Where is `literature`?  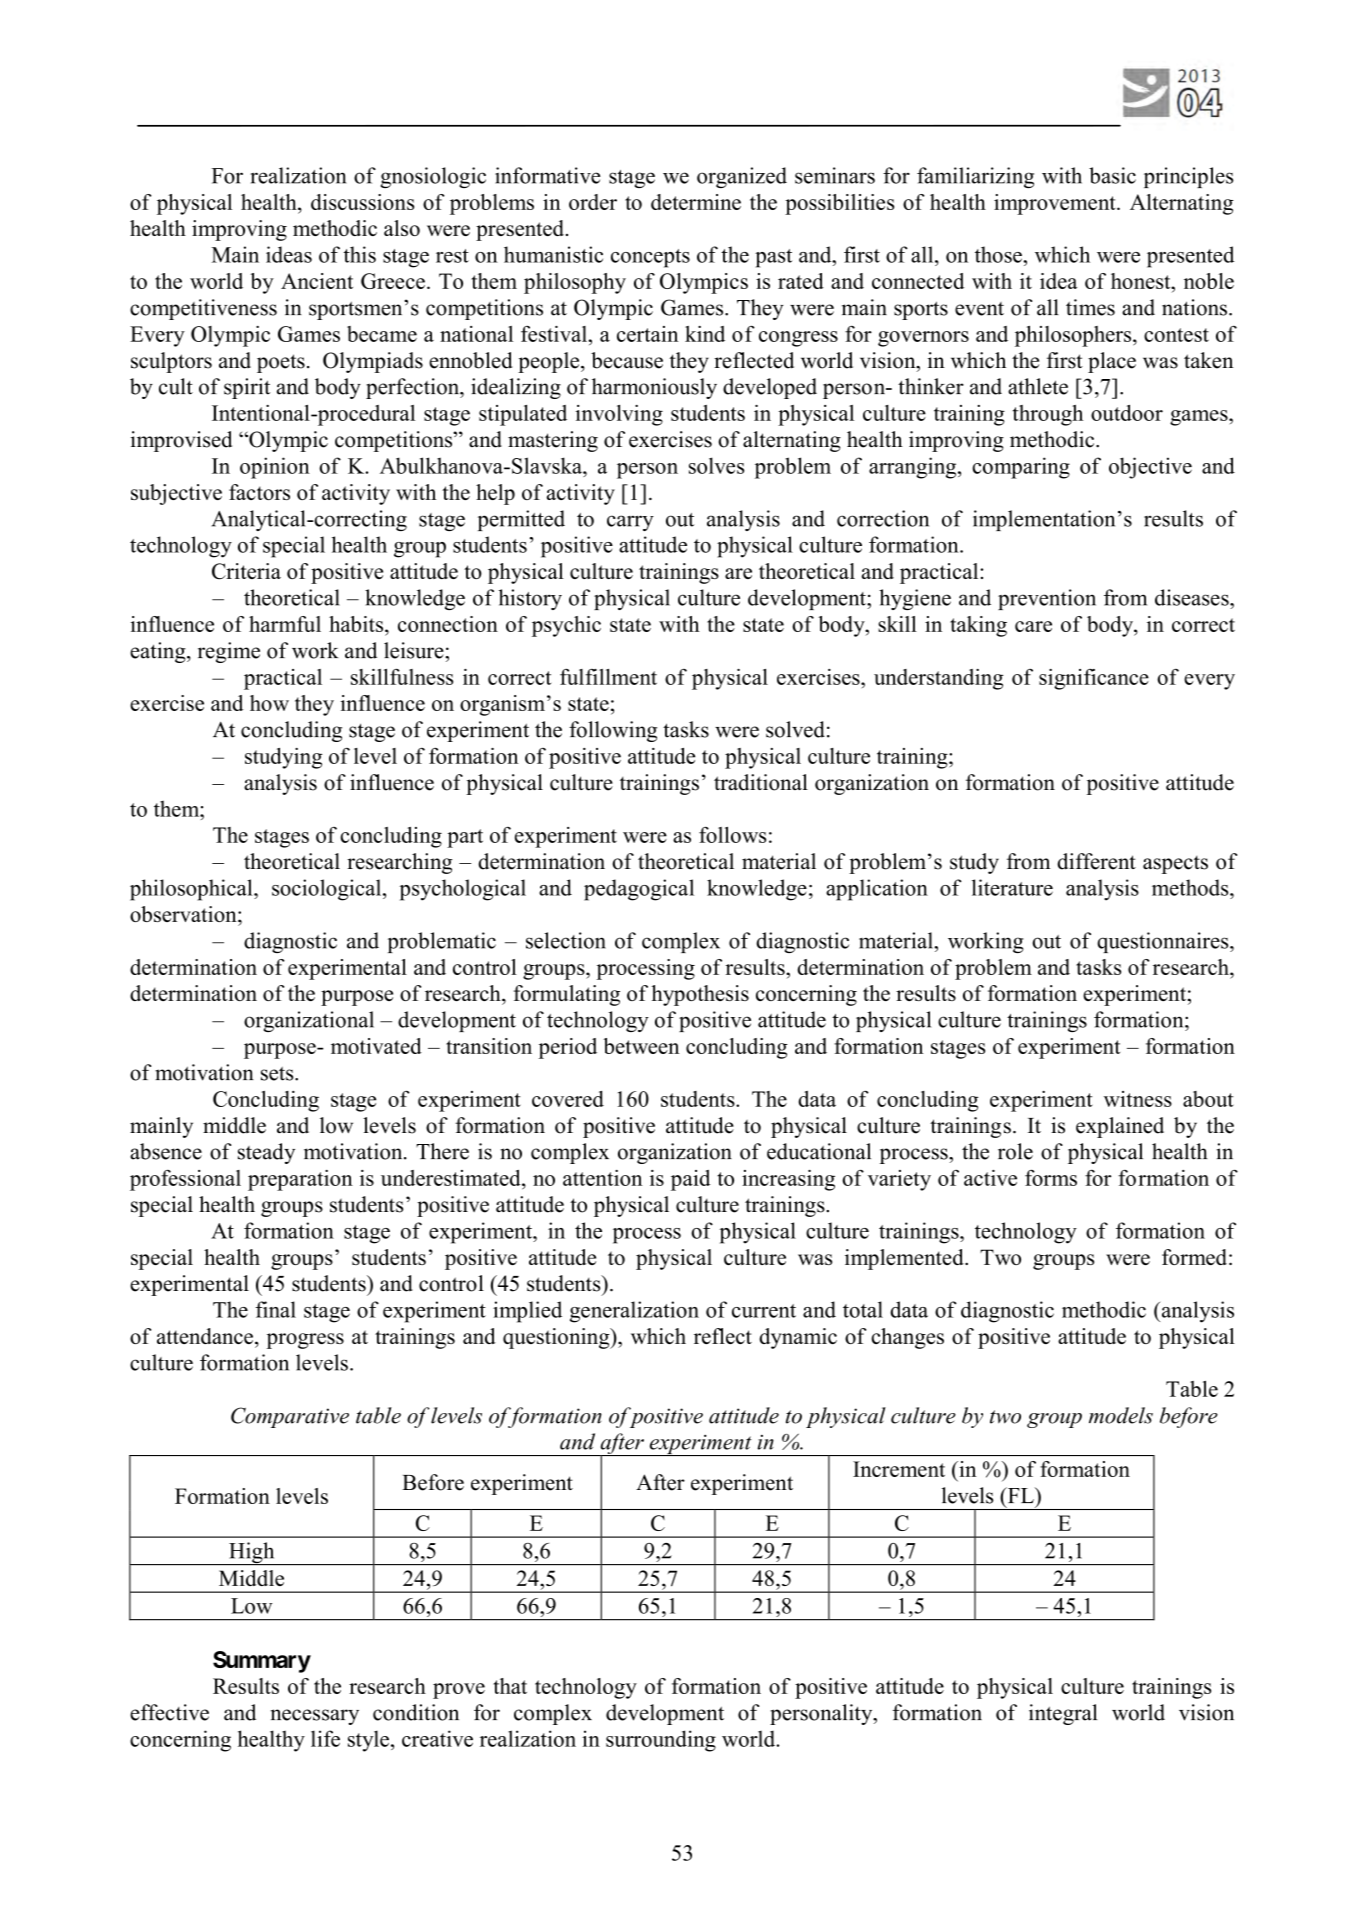
literature is located at coordinates (1012, 887).
